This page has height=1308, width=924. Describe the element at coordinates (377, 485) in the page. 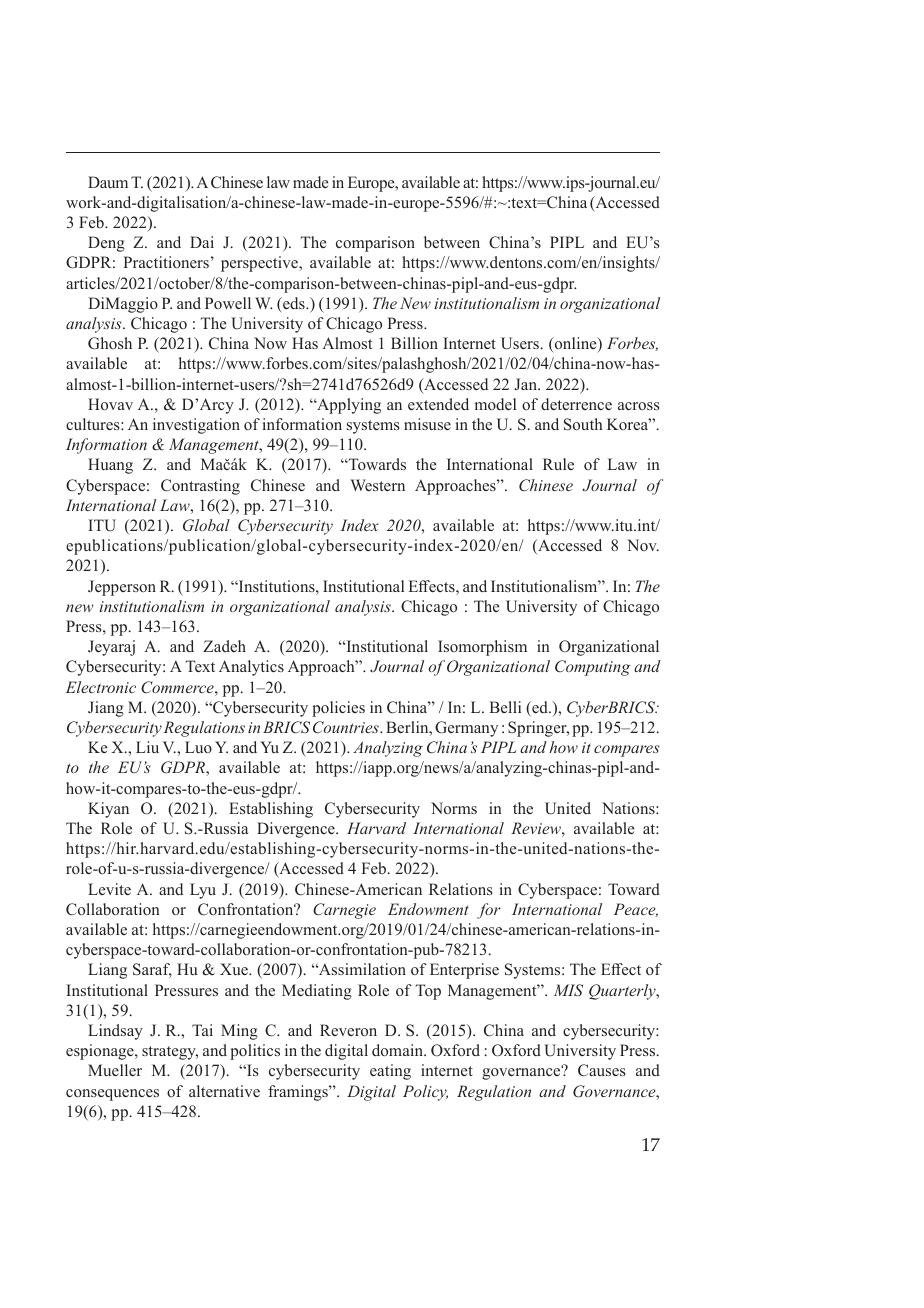

I see `Western` at that location.
